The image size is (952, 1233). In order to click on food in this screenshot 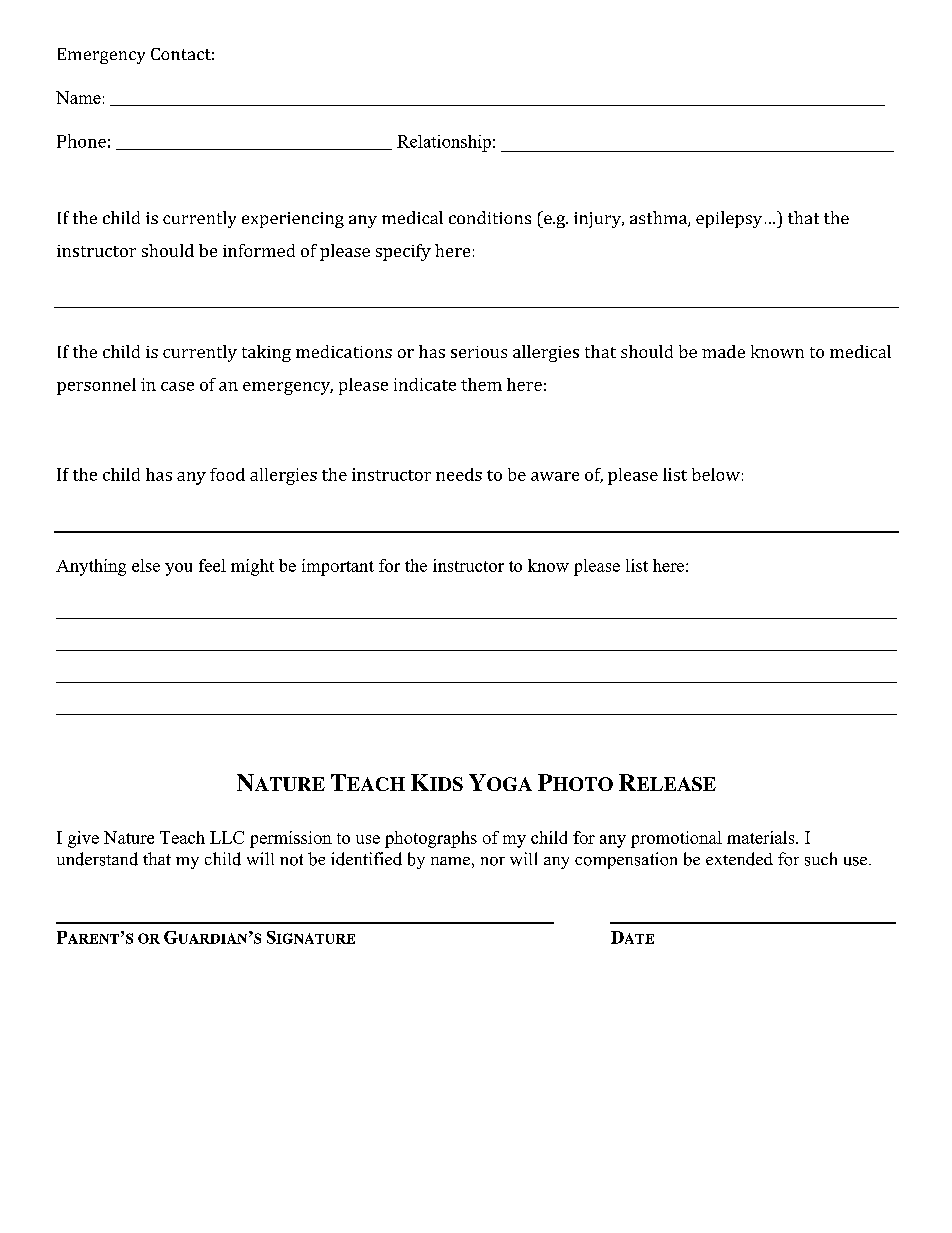, I will do `click(227, 474)`.
